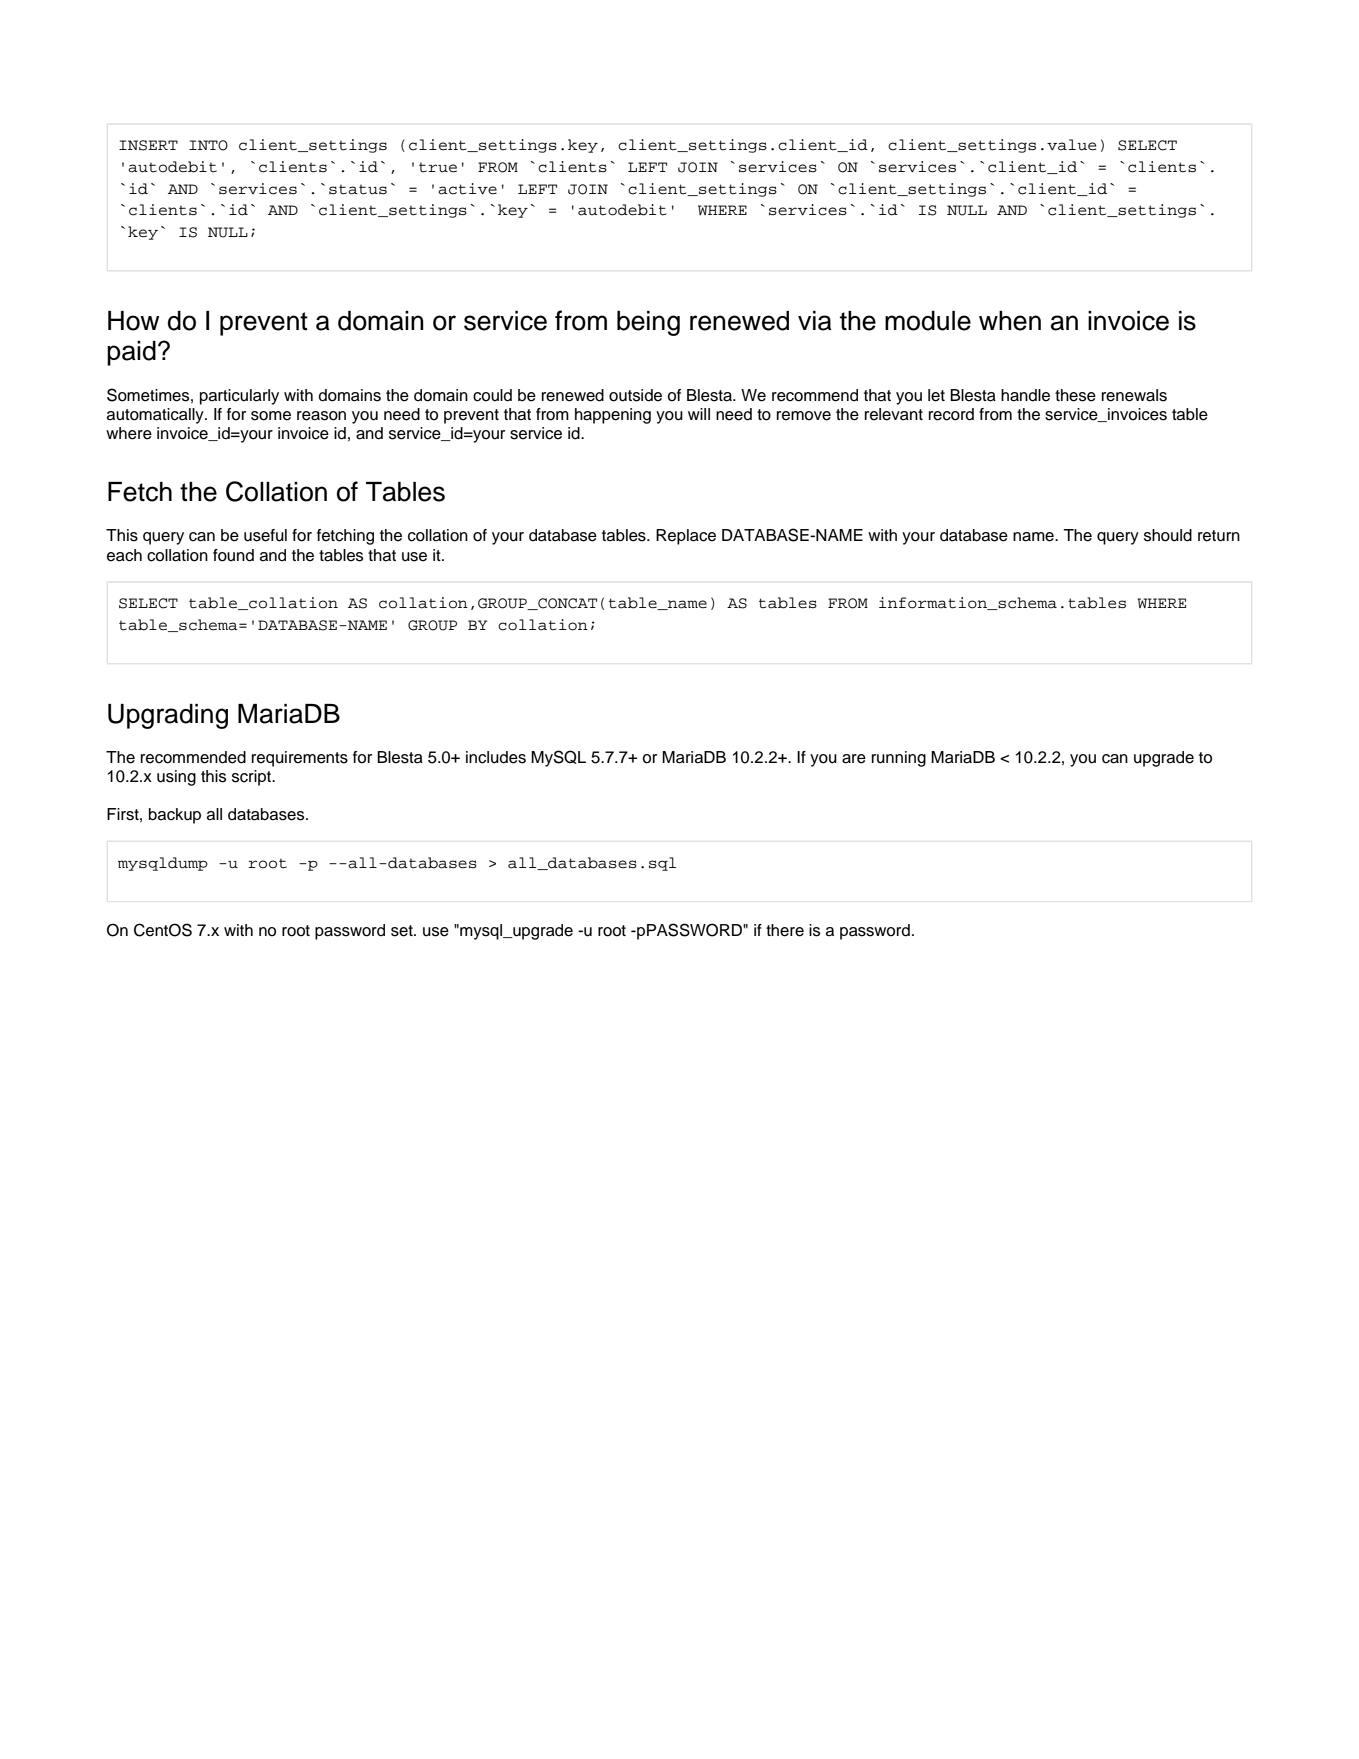  Describe the element at coordinates (496, 757) in the page. I see `includes` at that location.
